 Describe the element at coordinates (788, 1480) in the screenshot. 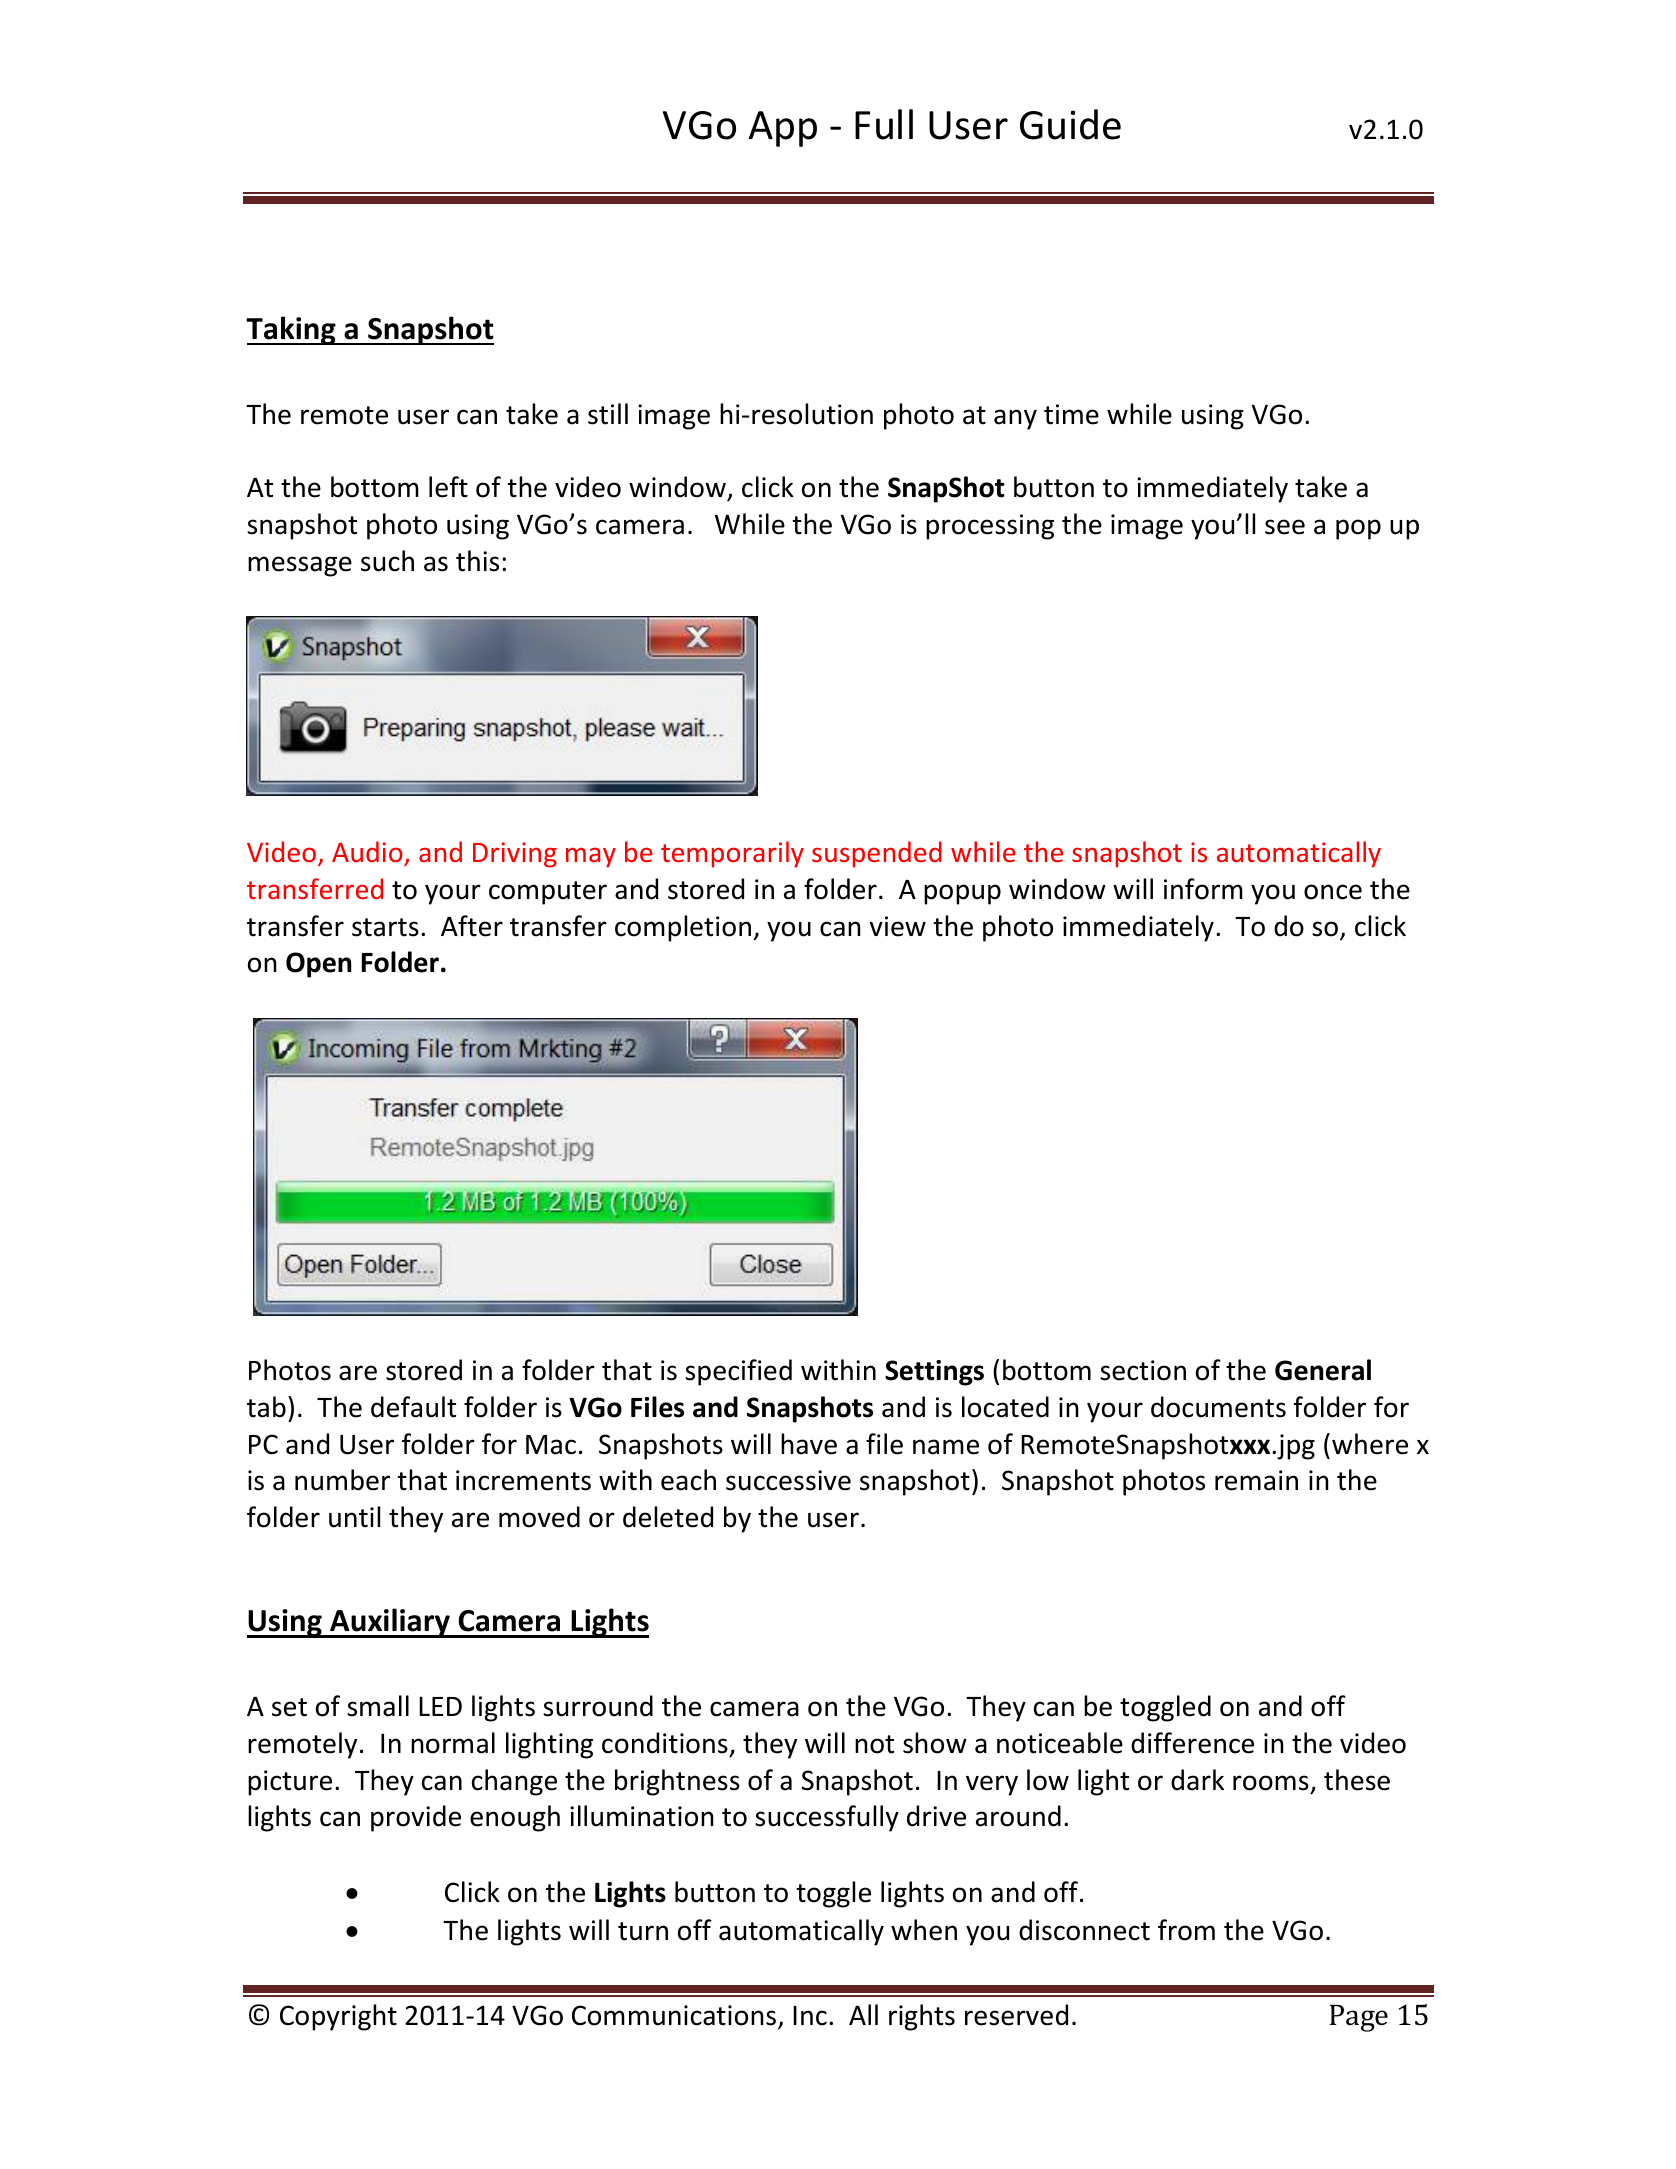

I see `successive` at that location.
